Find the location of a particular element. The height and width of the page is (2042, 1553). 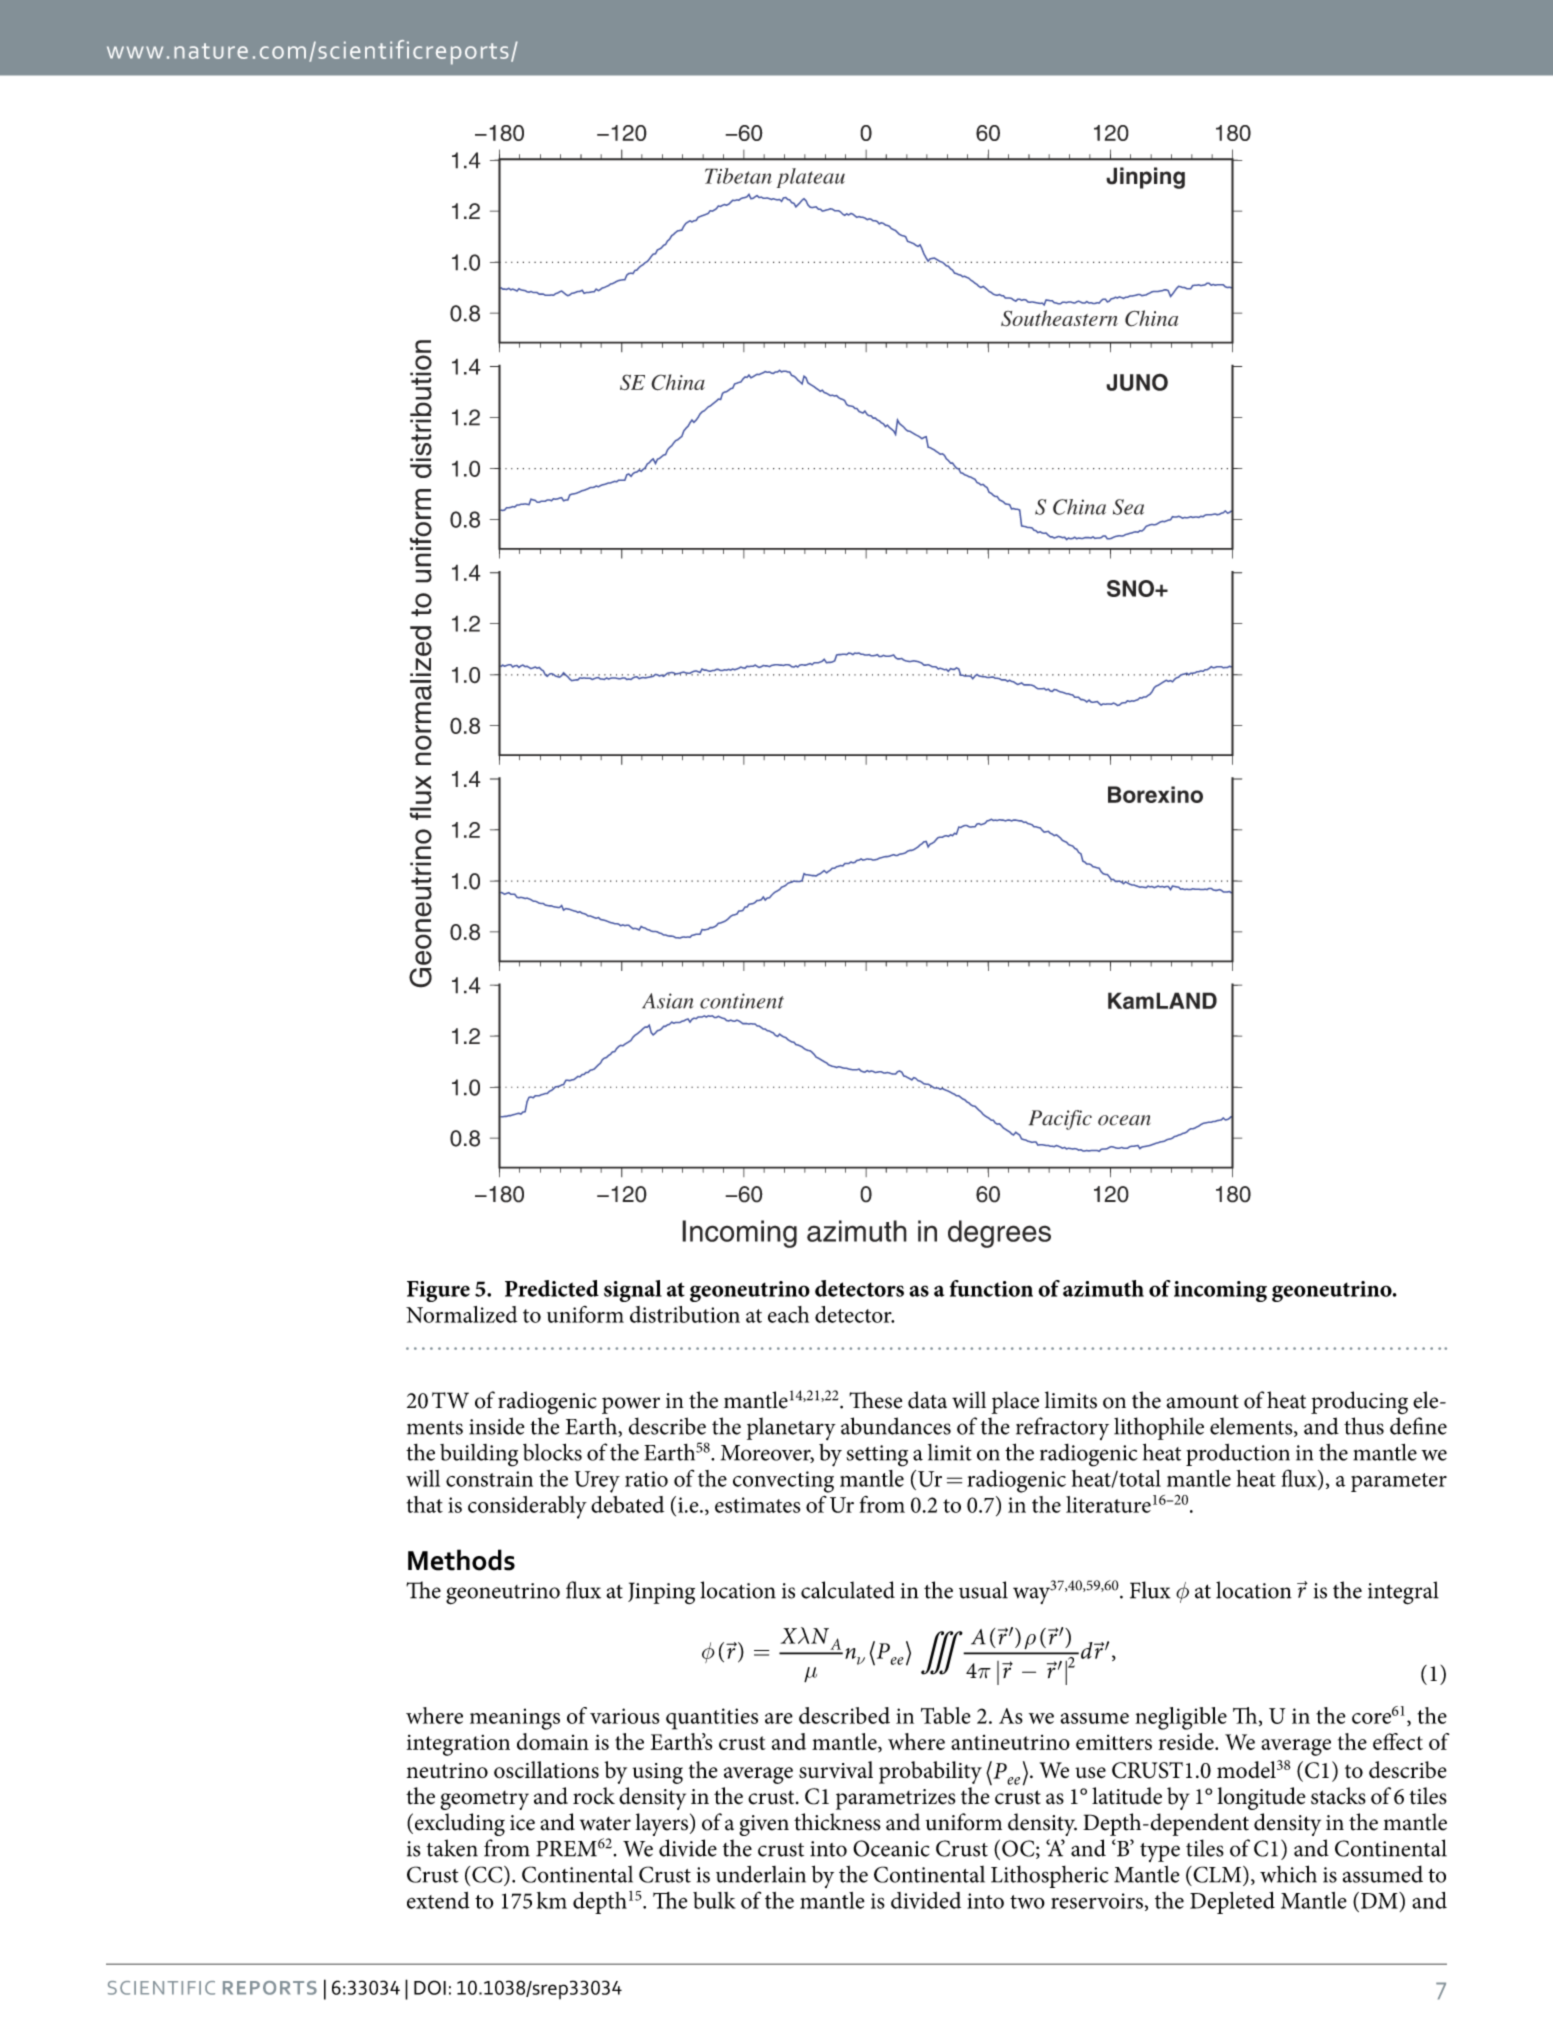

JUNO is located at coordinates (1137, 382).
